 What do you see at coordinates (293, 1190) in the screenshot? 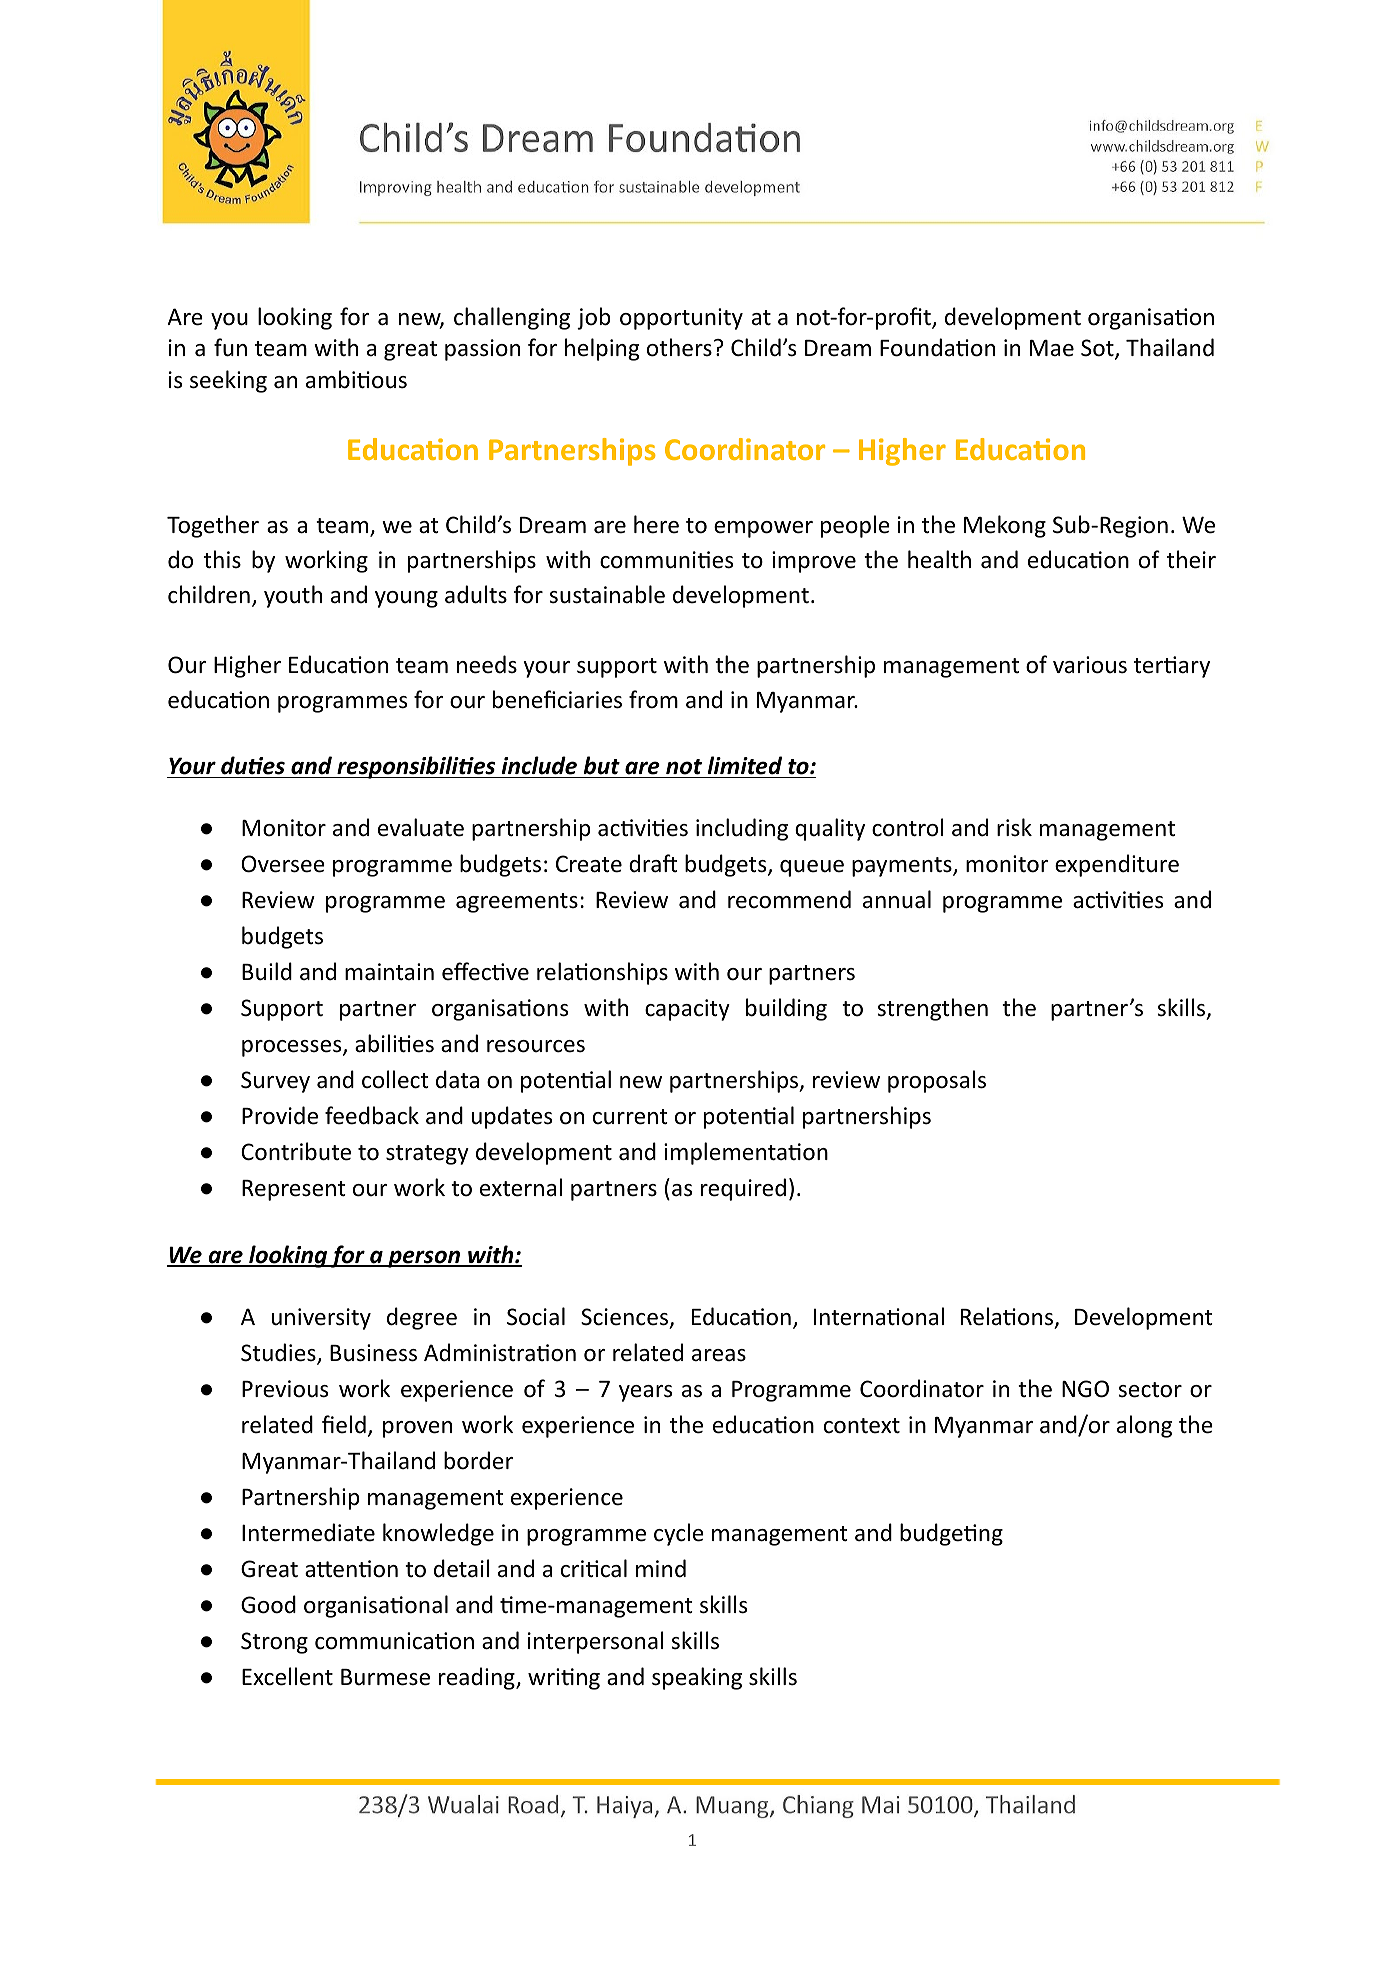
I see `Represent` at bounding box center [293, 1190].
